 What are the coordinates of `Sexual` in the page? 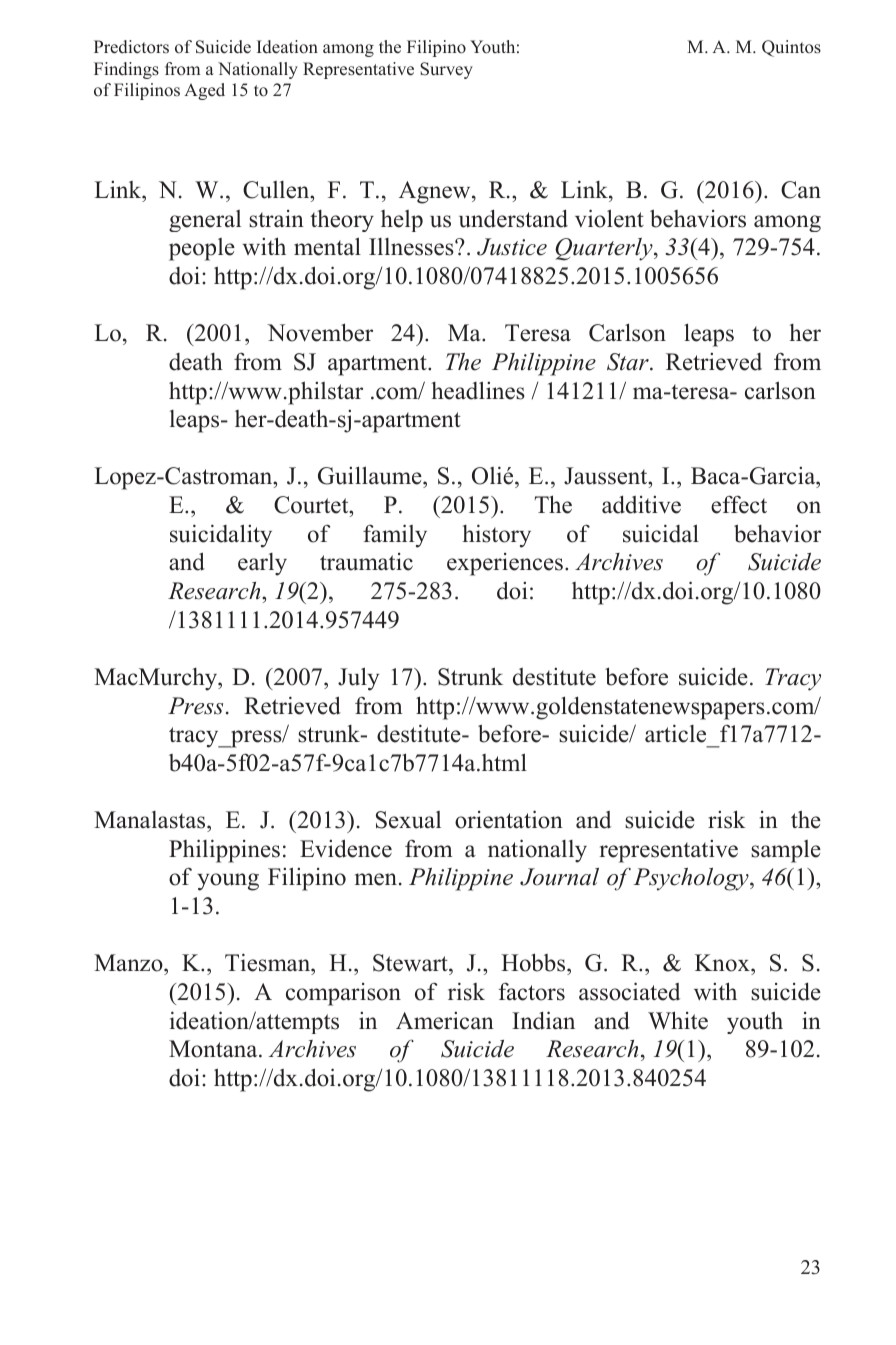 It's located at (408, 820).
